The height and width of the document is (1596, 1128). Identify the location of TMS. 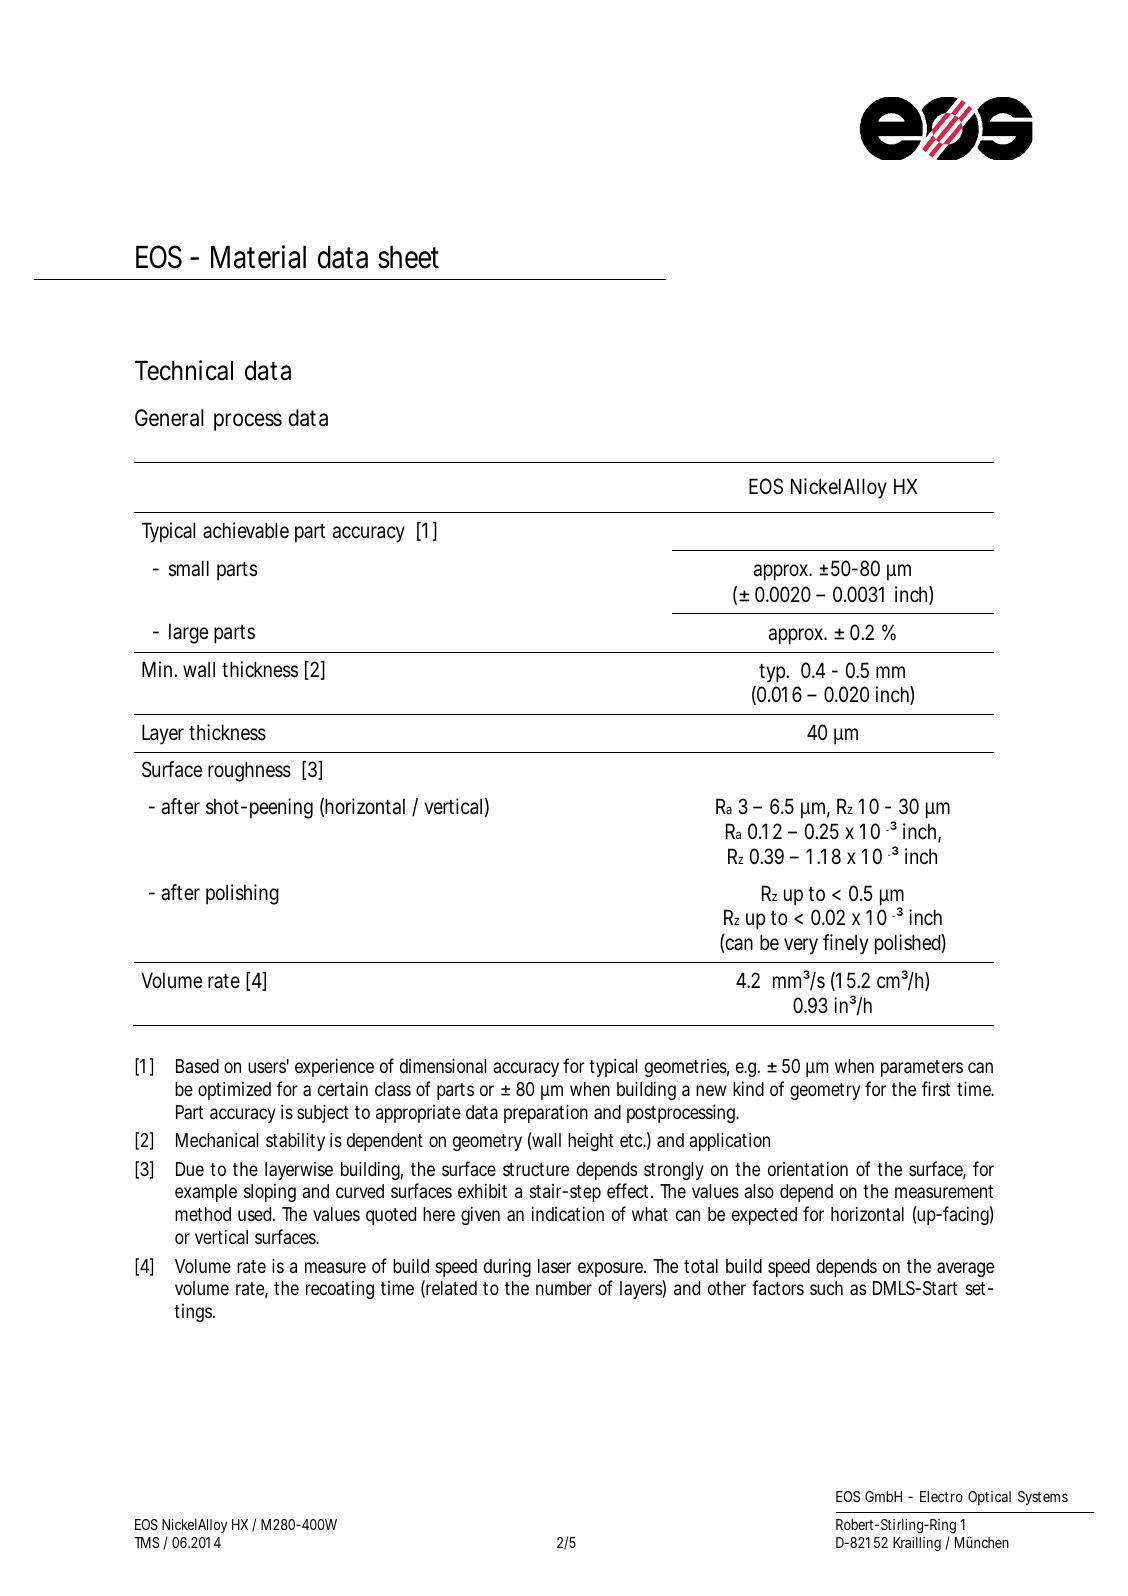
(146, 1542).
